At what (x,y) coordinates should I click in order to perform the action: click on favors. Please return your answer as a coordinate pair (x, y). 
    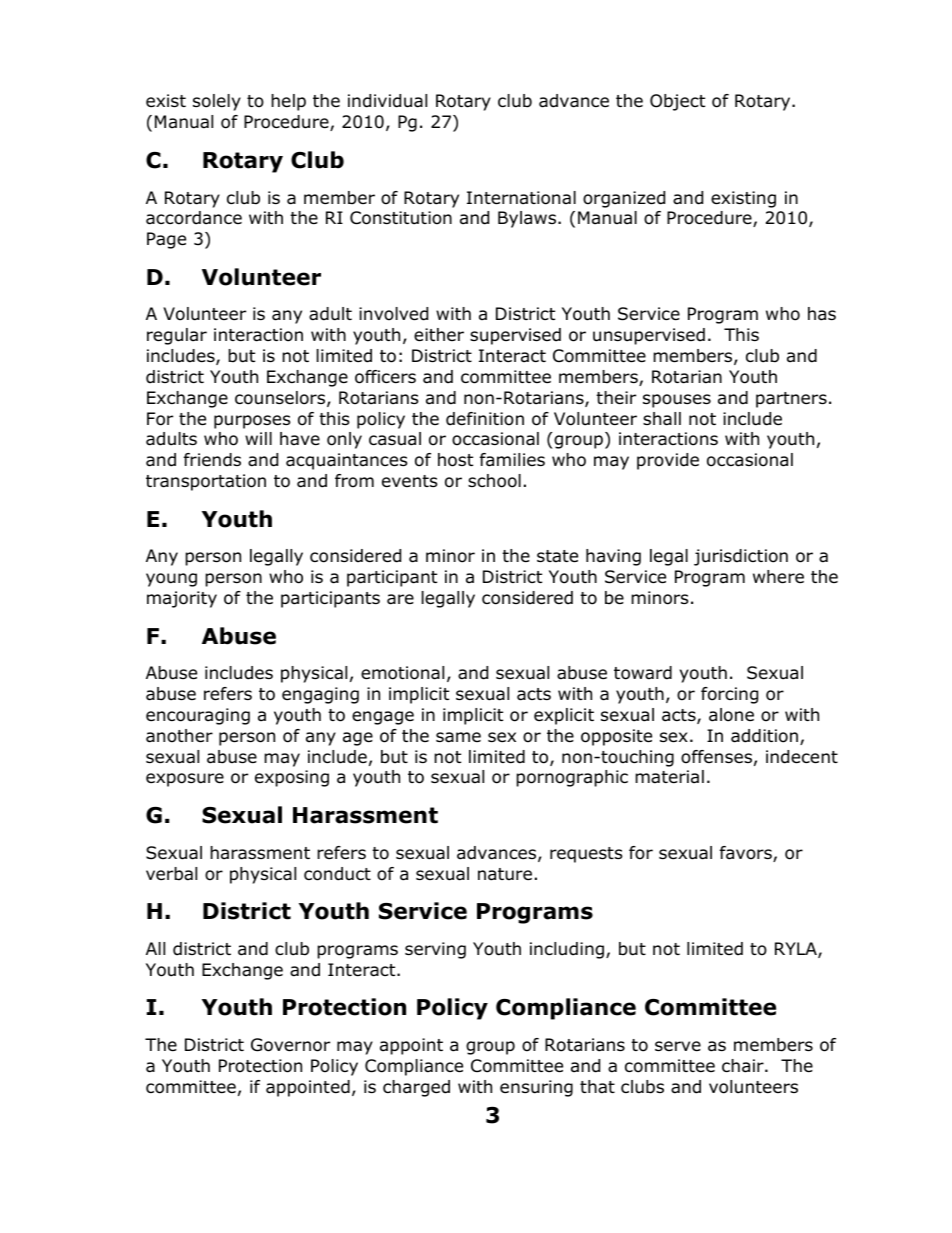
    Looking at the image, I should click on (747, 854).
